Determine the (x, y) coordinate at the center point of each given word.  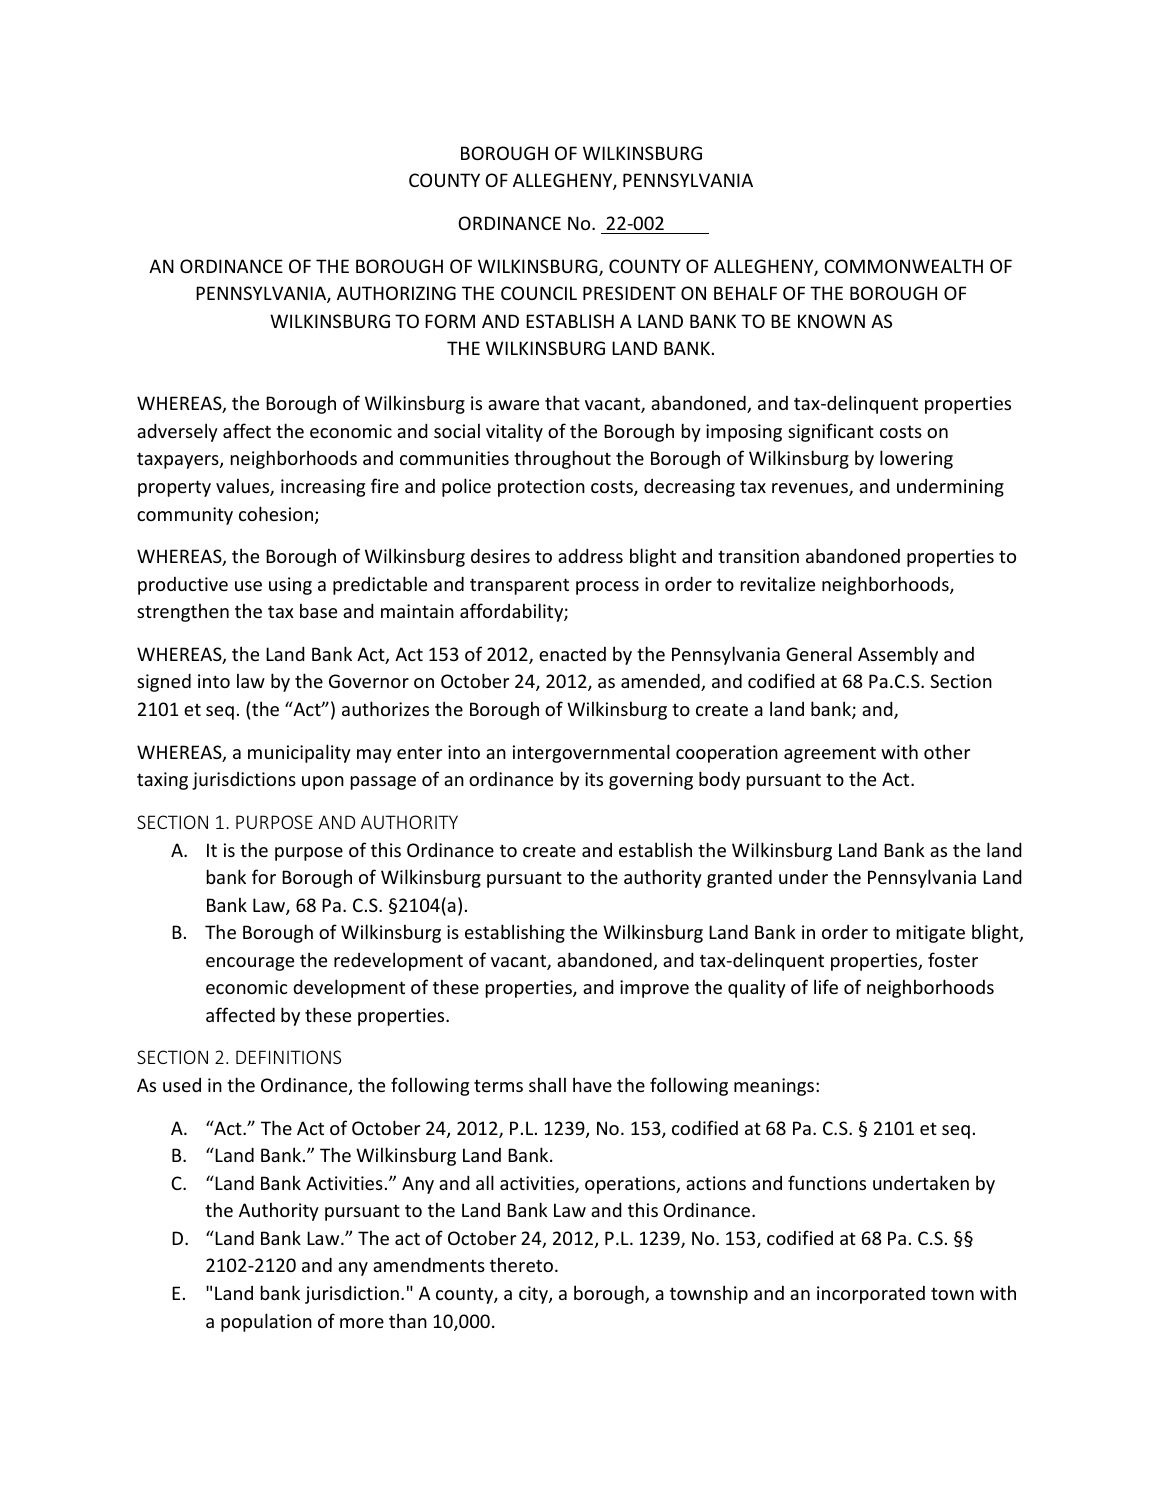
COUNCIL (539, 293)
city (534, 1295)
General (819, 653)
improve (654, 989)
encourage (250, 964)
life (826, 986)
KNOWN (831, 321)
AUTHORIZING (396, 293)
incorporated (871, 1295)
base (318, 610)
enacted (572, 654)
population (266, 1322)
